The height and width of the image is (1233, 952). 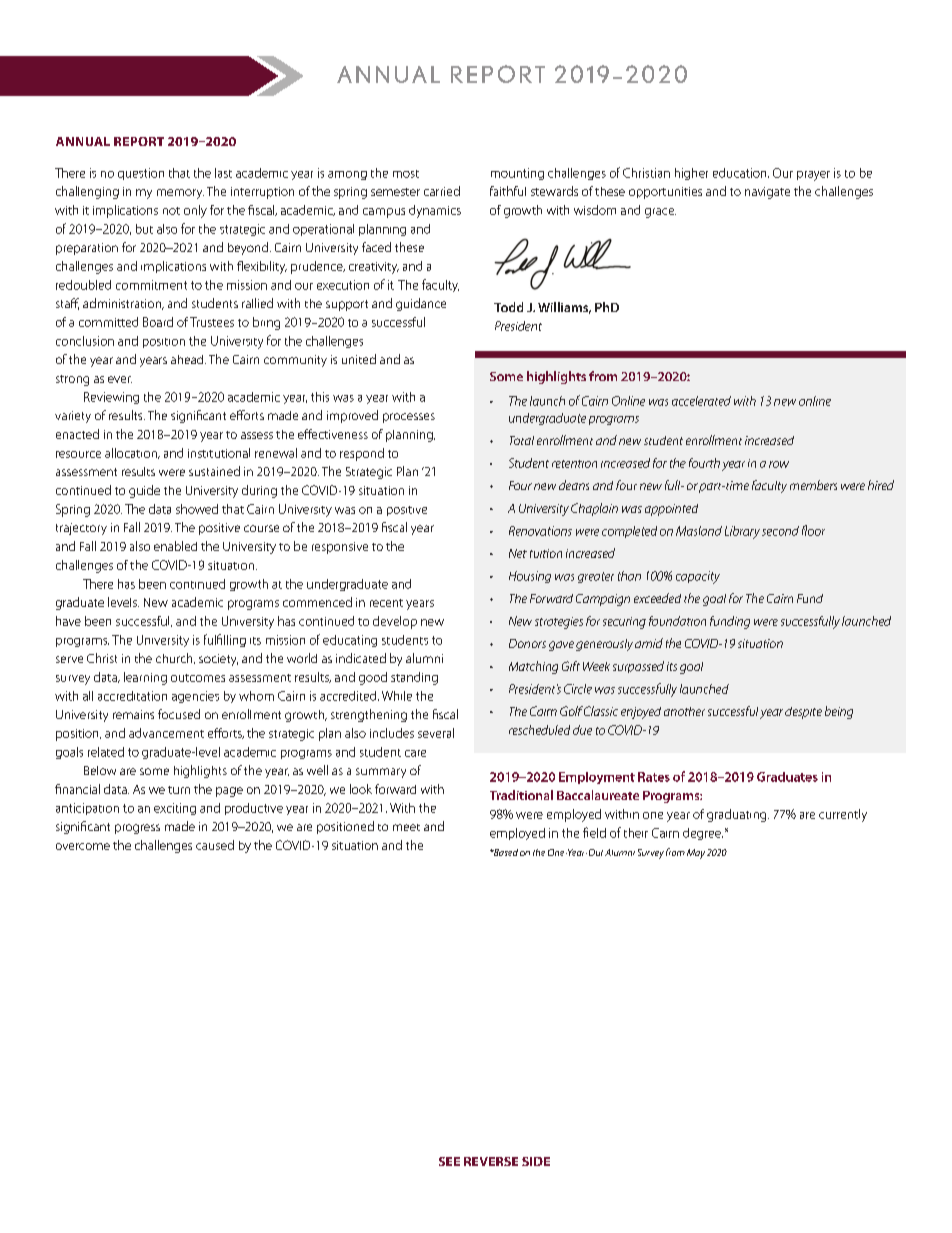 What do you see at coordinates (180, 194) in the image?
I see `memory` at bounding box center [180, 194].
